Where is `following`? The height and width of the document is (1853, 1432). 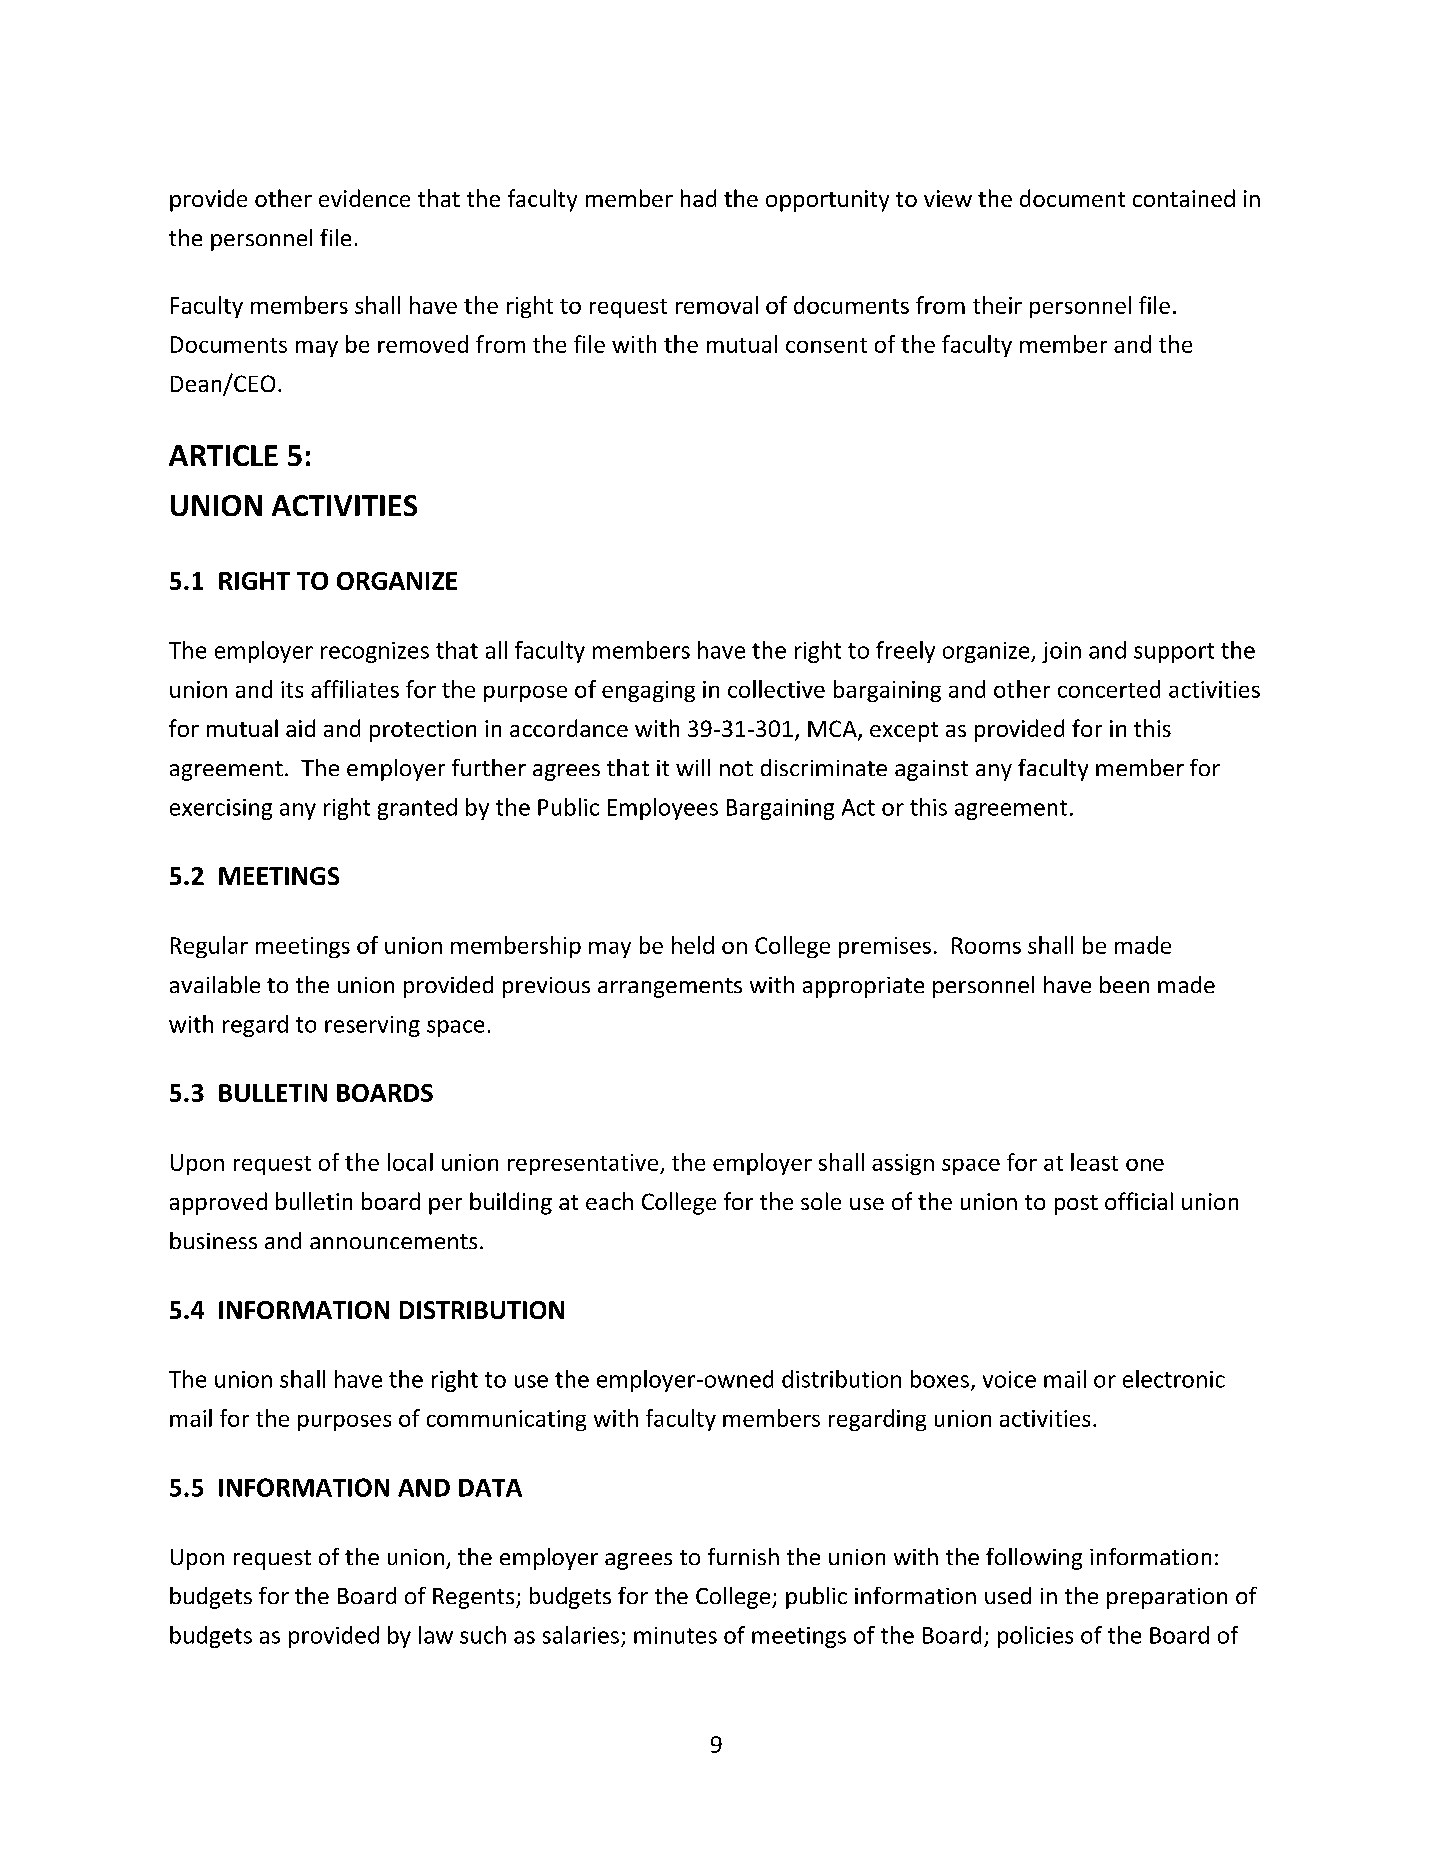 following is located at coordinates (1034, 1559).
